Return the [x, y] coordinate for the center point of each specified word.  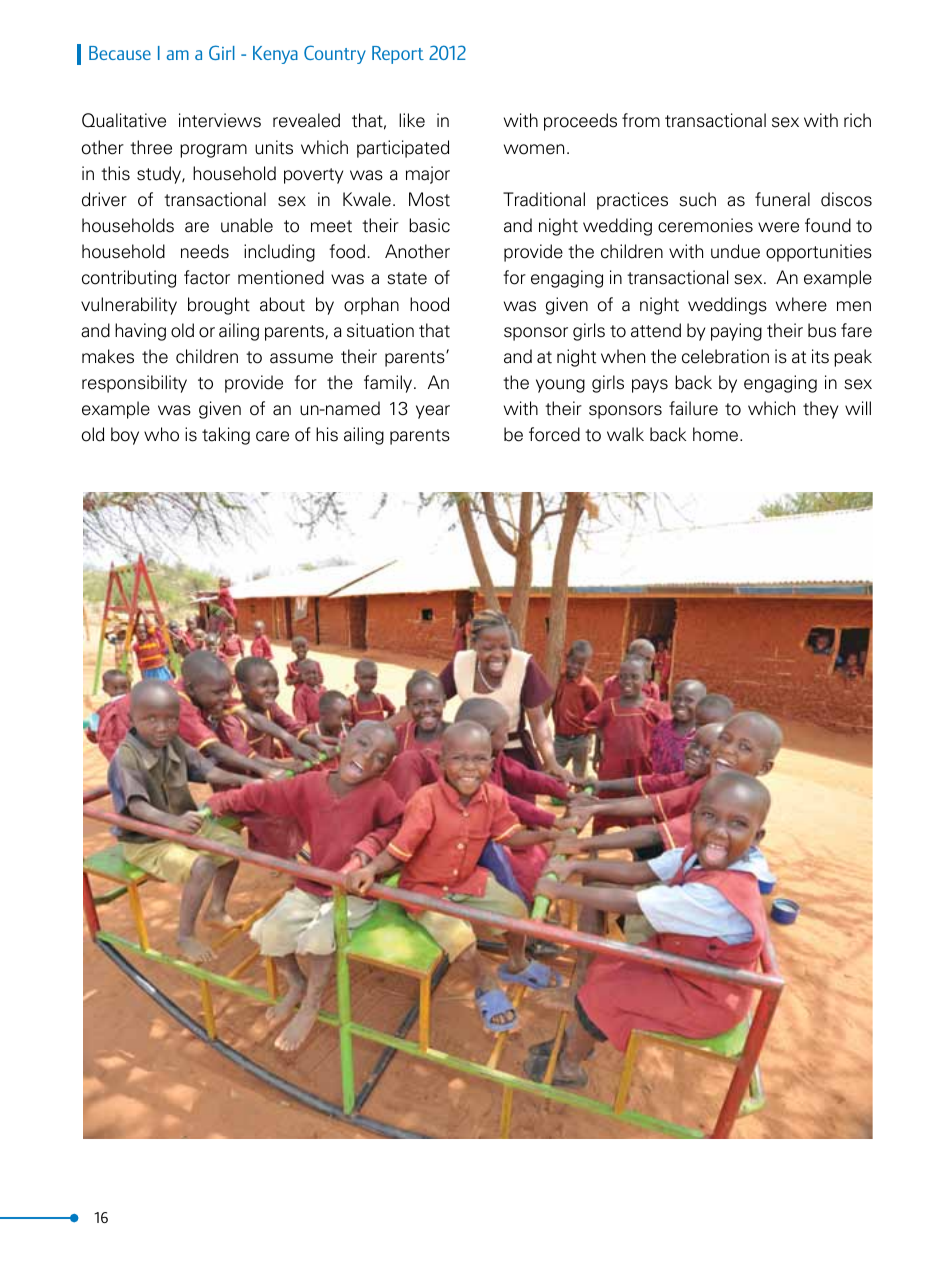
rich [857, 120]
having [140, 332]
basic [429, 225]
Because [120, 53]
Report [398, 55]
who [161, 434]
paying [736, 332]
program [213, 151]
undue [735, 251]
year [433, 412]
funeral [782, 199]
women [534, 149]
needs [205, 251]
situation [380, 330]
